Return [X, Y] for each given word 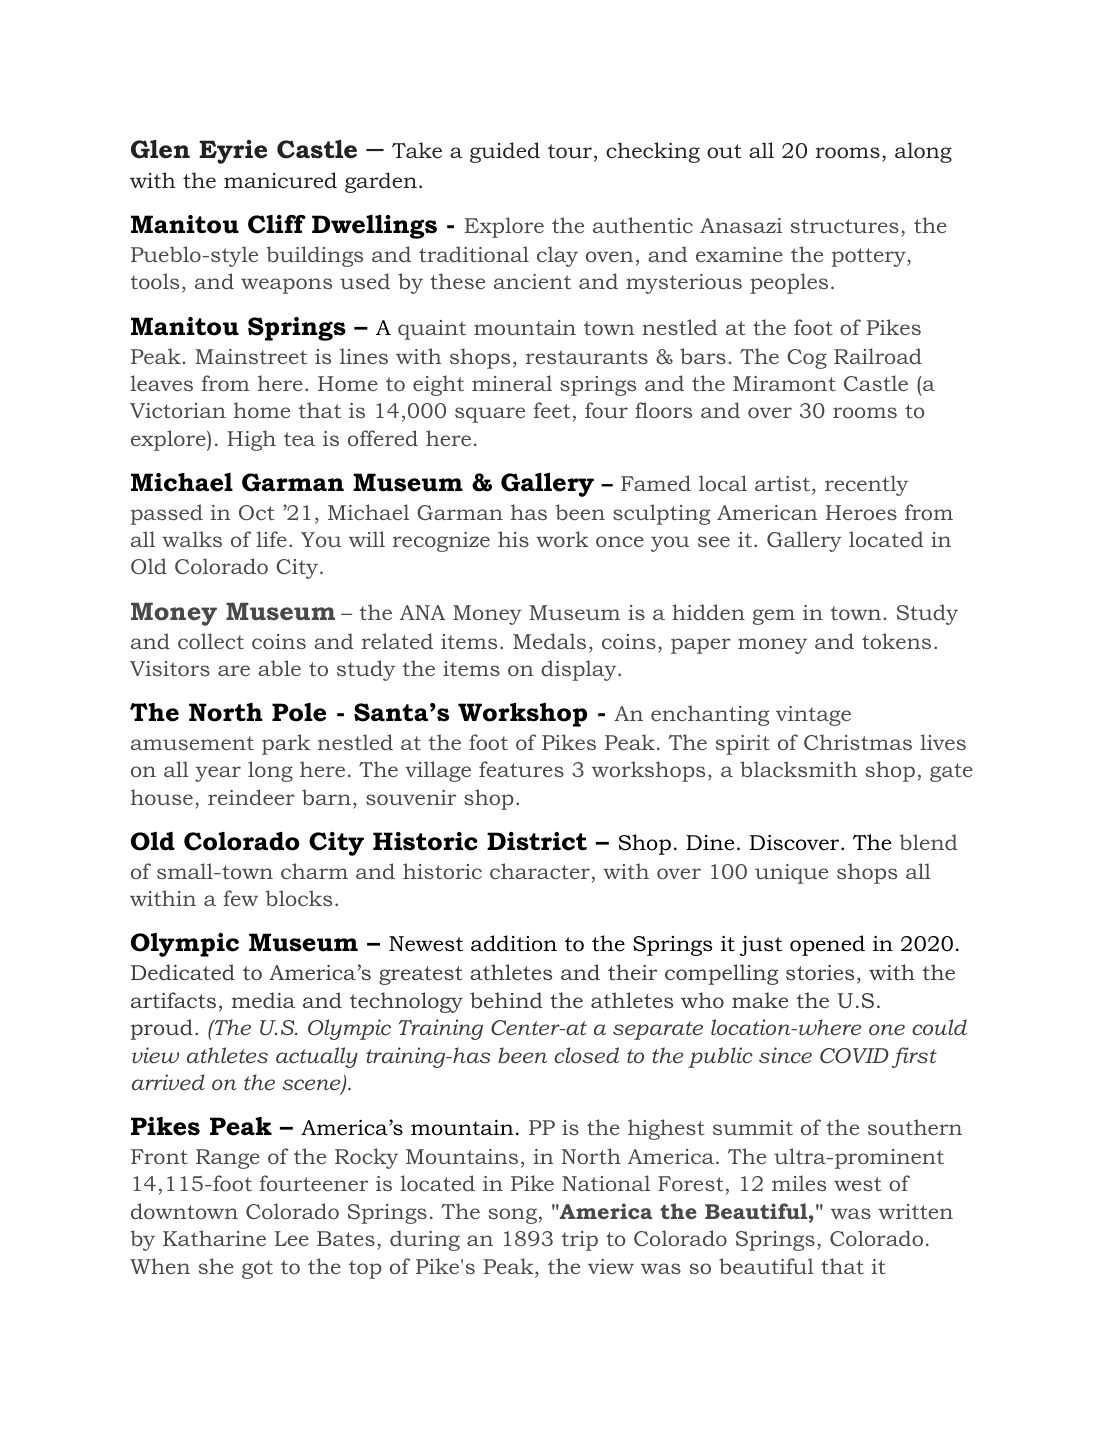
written [915, 1211]
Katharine [214, 1238]
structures [845, 226]
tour [570, 151]
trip [580, 1241]
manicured [280, 180]
